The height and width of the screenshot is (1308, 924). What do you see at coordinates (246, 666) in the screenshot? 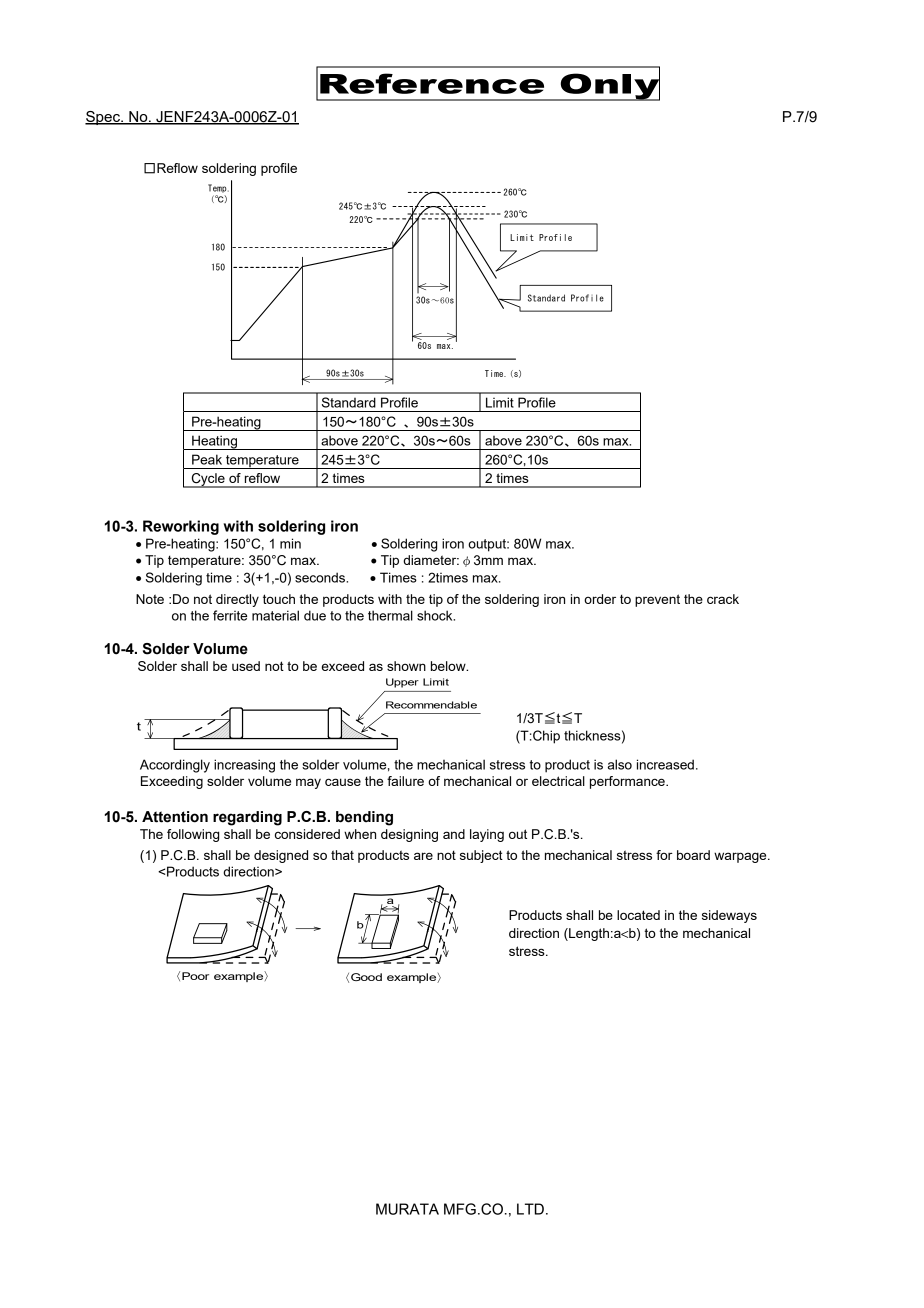
I see `used` at bounding box center [246, 666].
